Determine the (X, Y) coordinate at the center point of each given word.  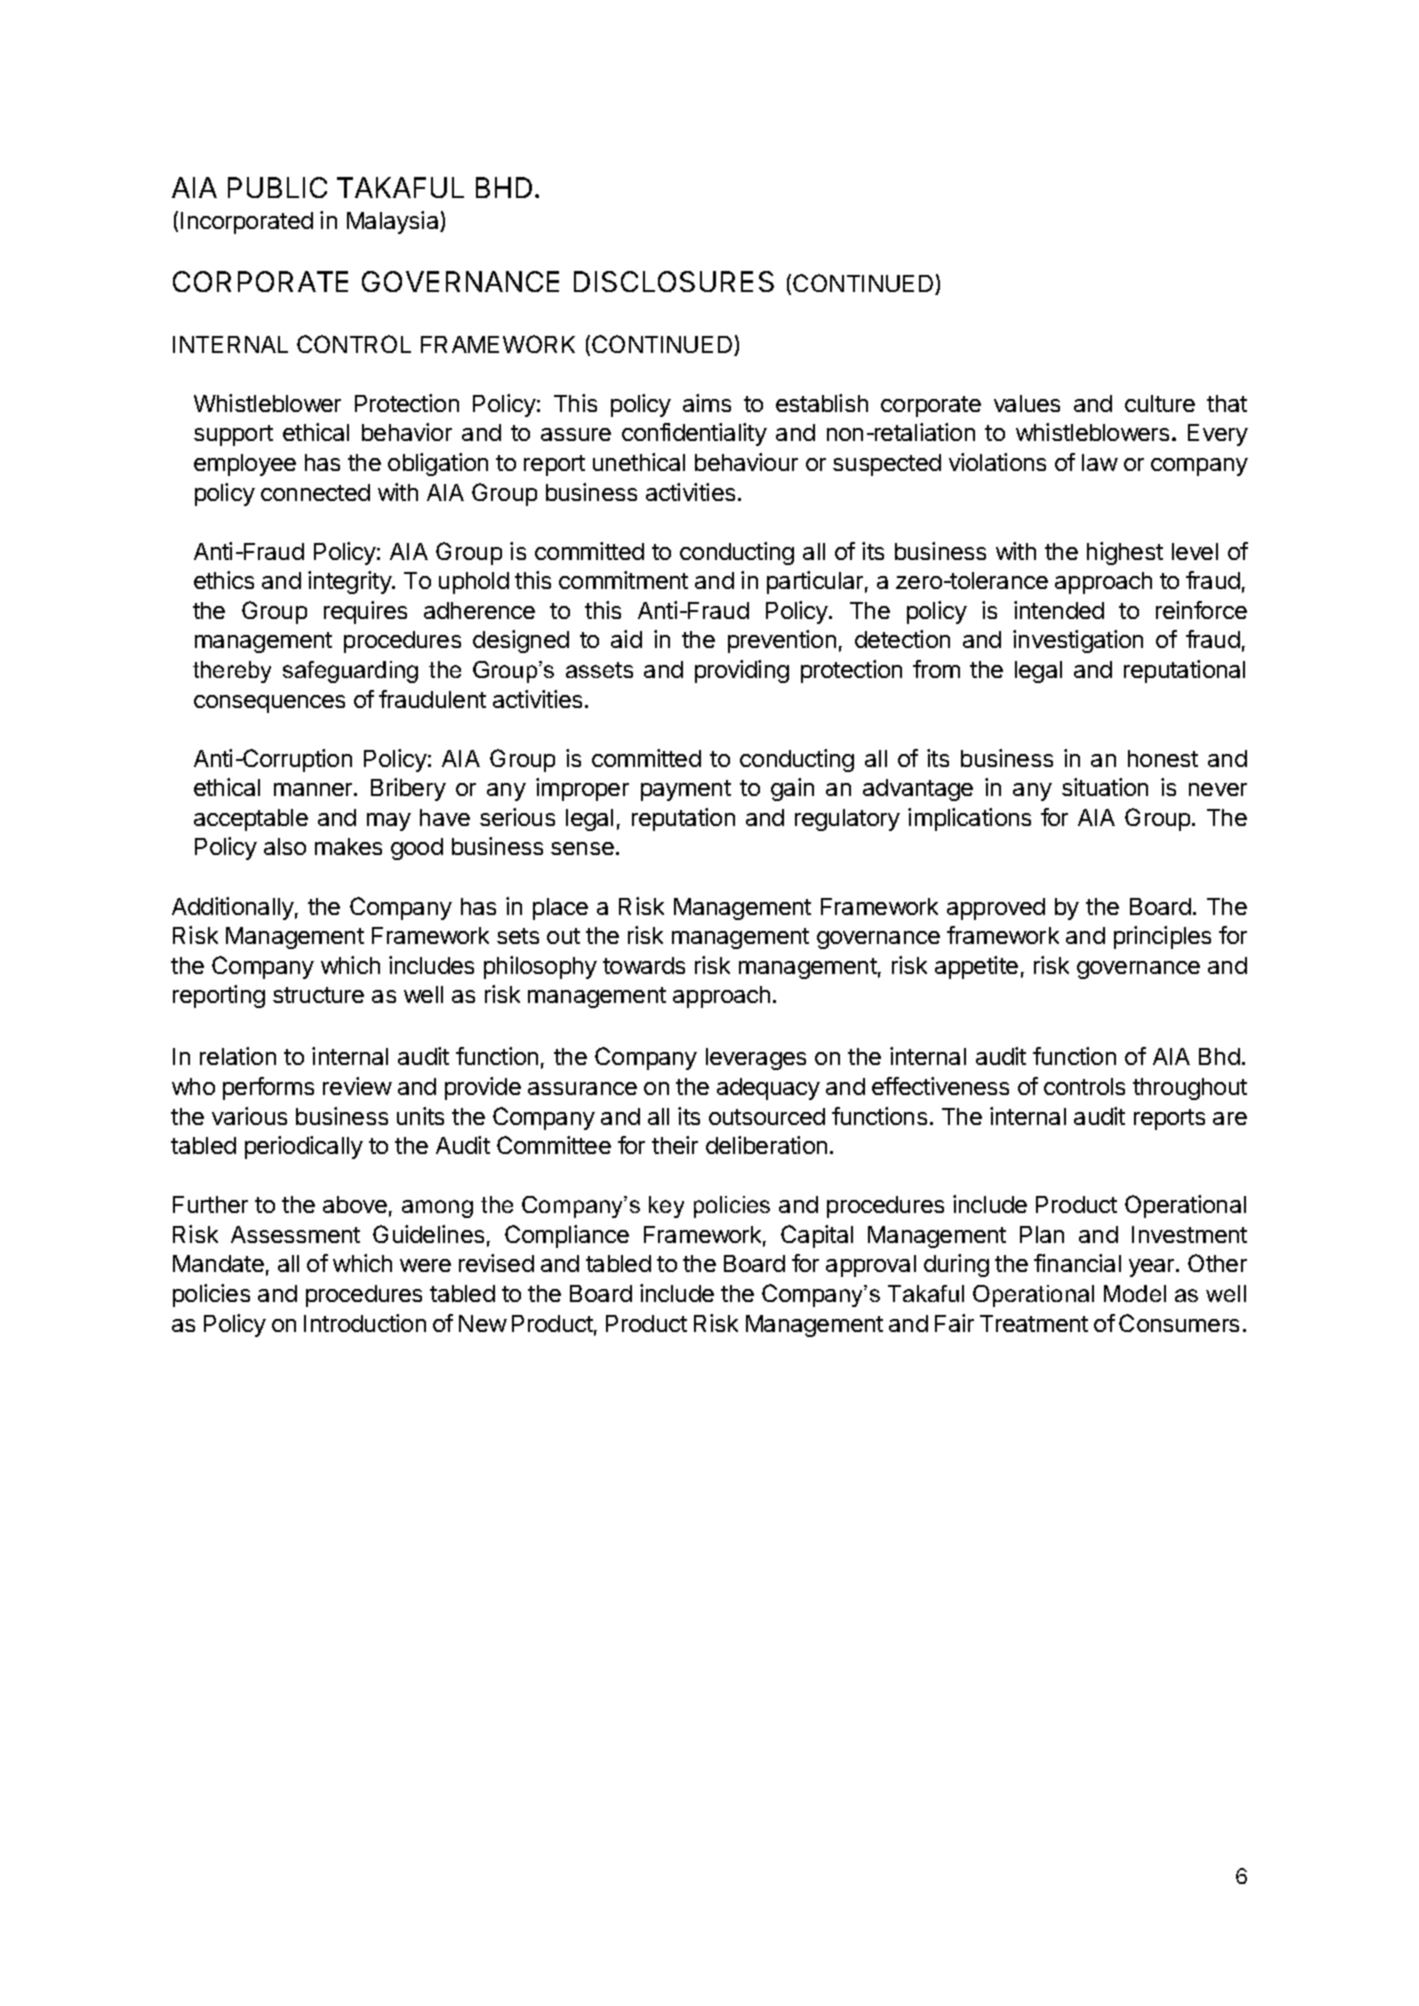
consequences (269, 704)
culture (1160, 403)
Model (1135, 1293)
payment (686, 790)
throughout (1190, 1089)
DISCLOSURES (674, 281)
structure (318, 995)
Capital (817, 1236)
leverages (756, 1059)
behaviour (746, 462)
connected (315, 492)
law (1100, 462)
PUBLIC (277, 187)
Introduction (365, 1323)
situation (1105, 787)
